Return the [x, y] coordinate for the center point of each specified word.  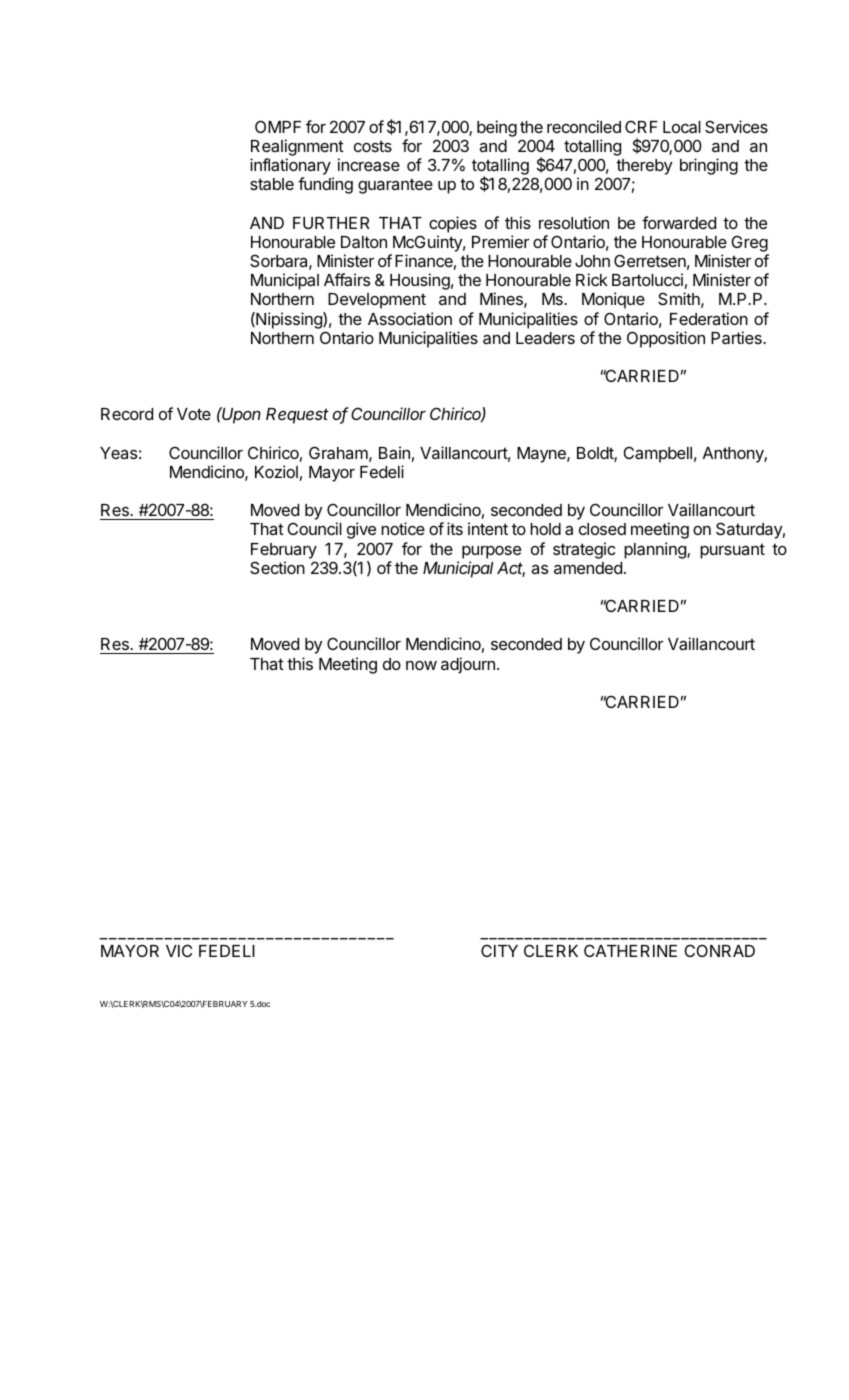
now [421, 665]
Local [682, 127]
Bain [394, 452]
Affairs [347, 279]
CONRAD [720, 950]
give [361, 530]
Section [277, 567]
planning [656, 550]
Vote [194, 414]
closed [602, 529]
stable [272, 184]
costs [373, 146]
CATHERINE [630, 950]
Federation [709, 318]
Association [410, 318]
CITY [499, 950]
